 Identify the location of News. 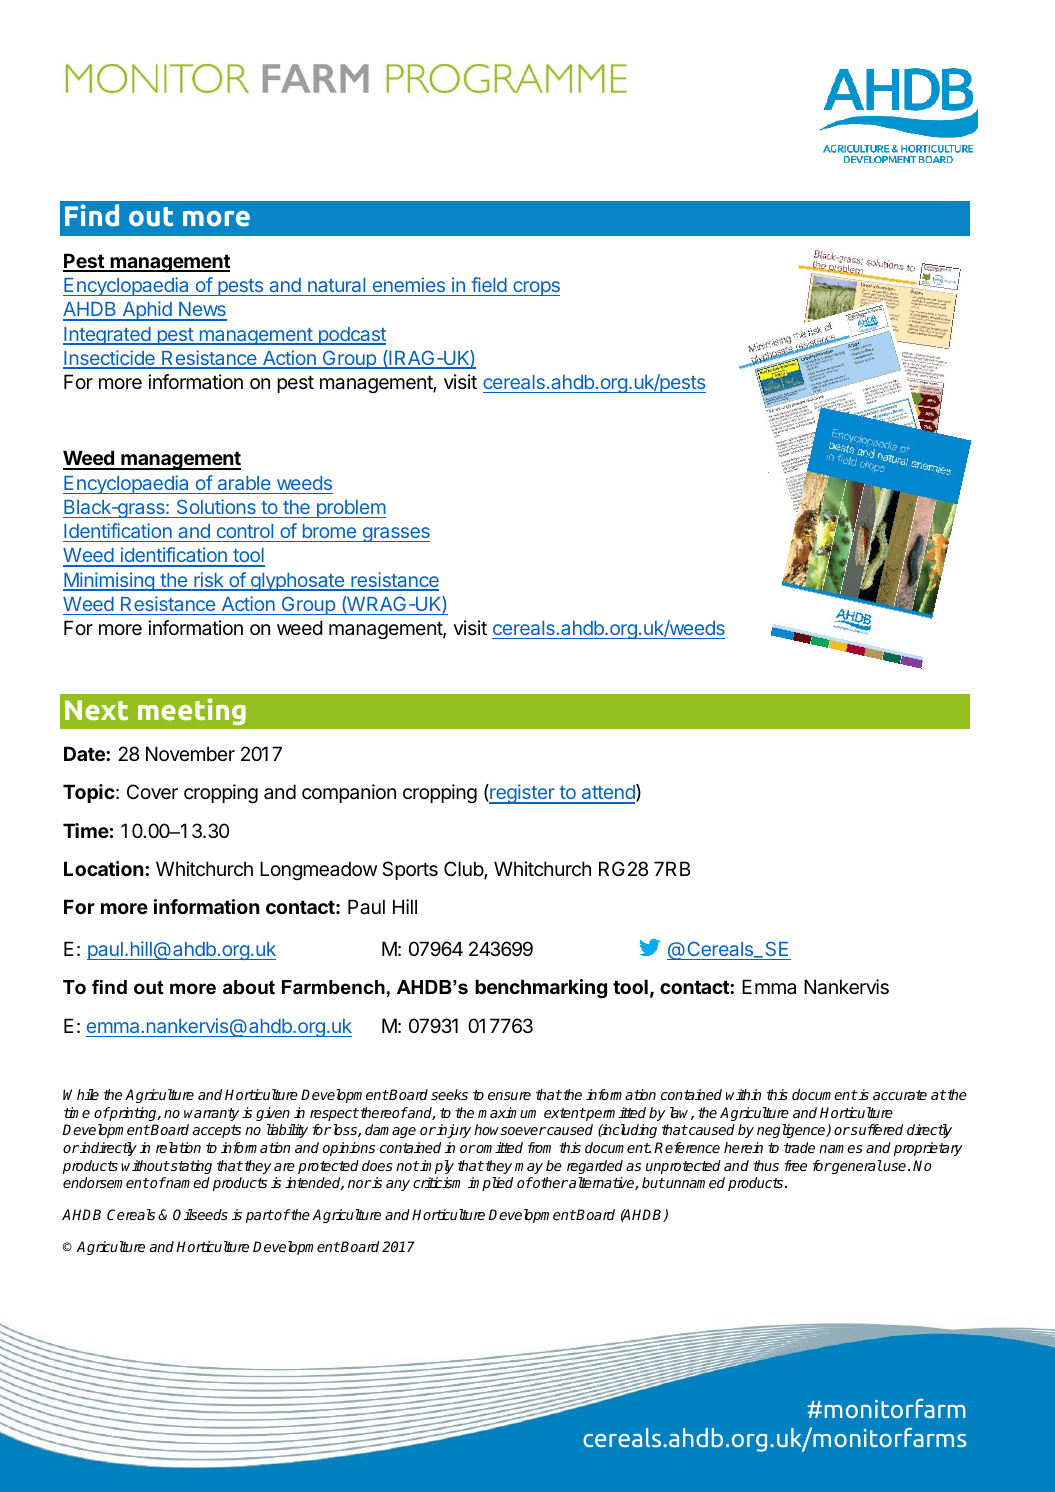
(202, 311).
